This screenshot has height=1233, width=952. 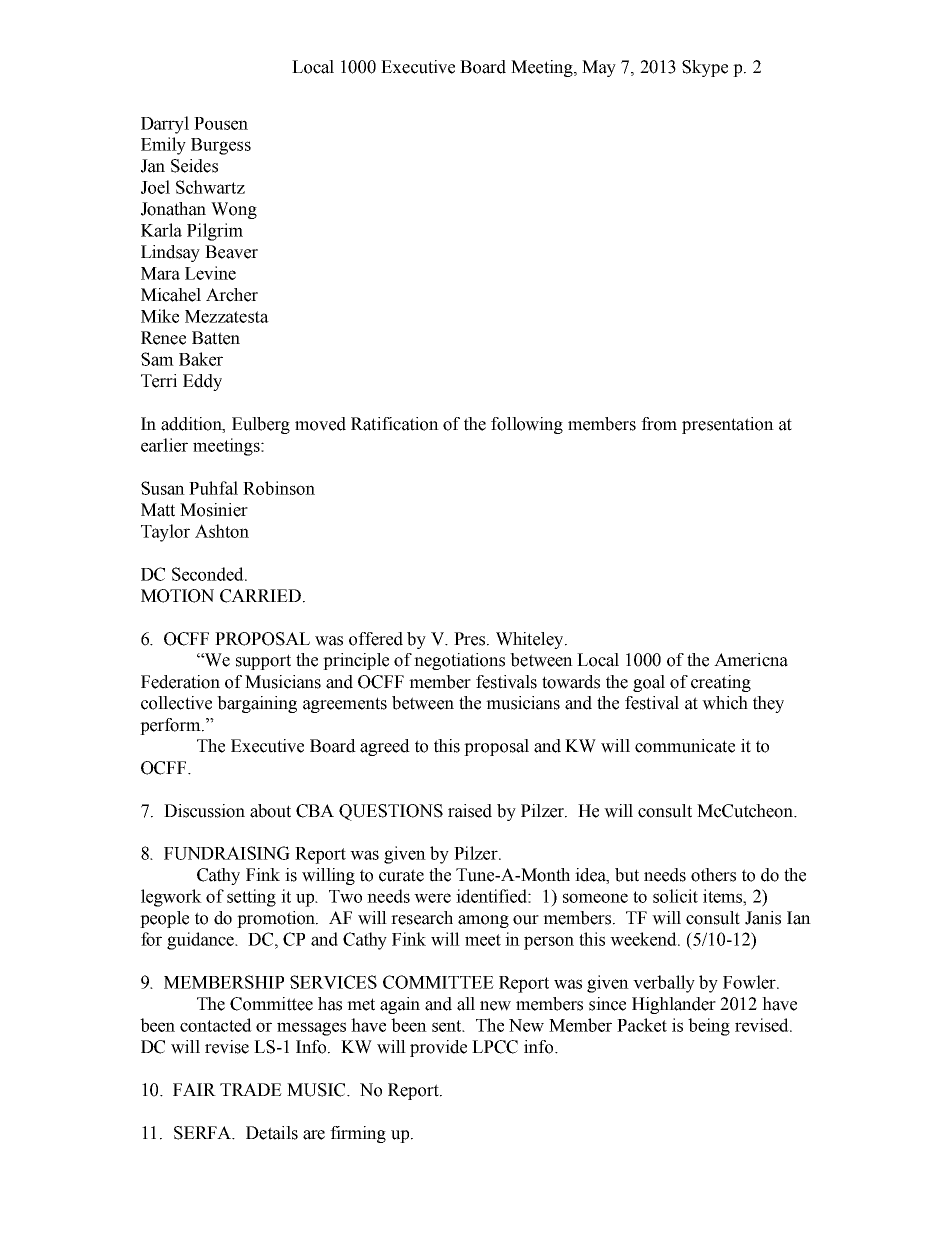 What do you see at coordinates (459, 661) in the screenshot?
I see `negotiations` at bounding box center [459, 661].
